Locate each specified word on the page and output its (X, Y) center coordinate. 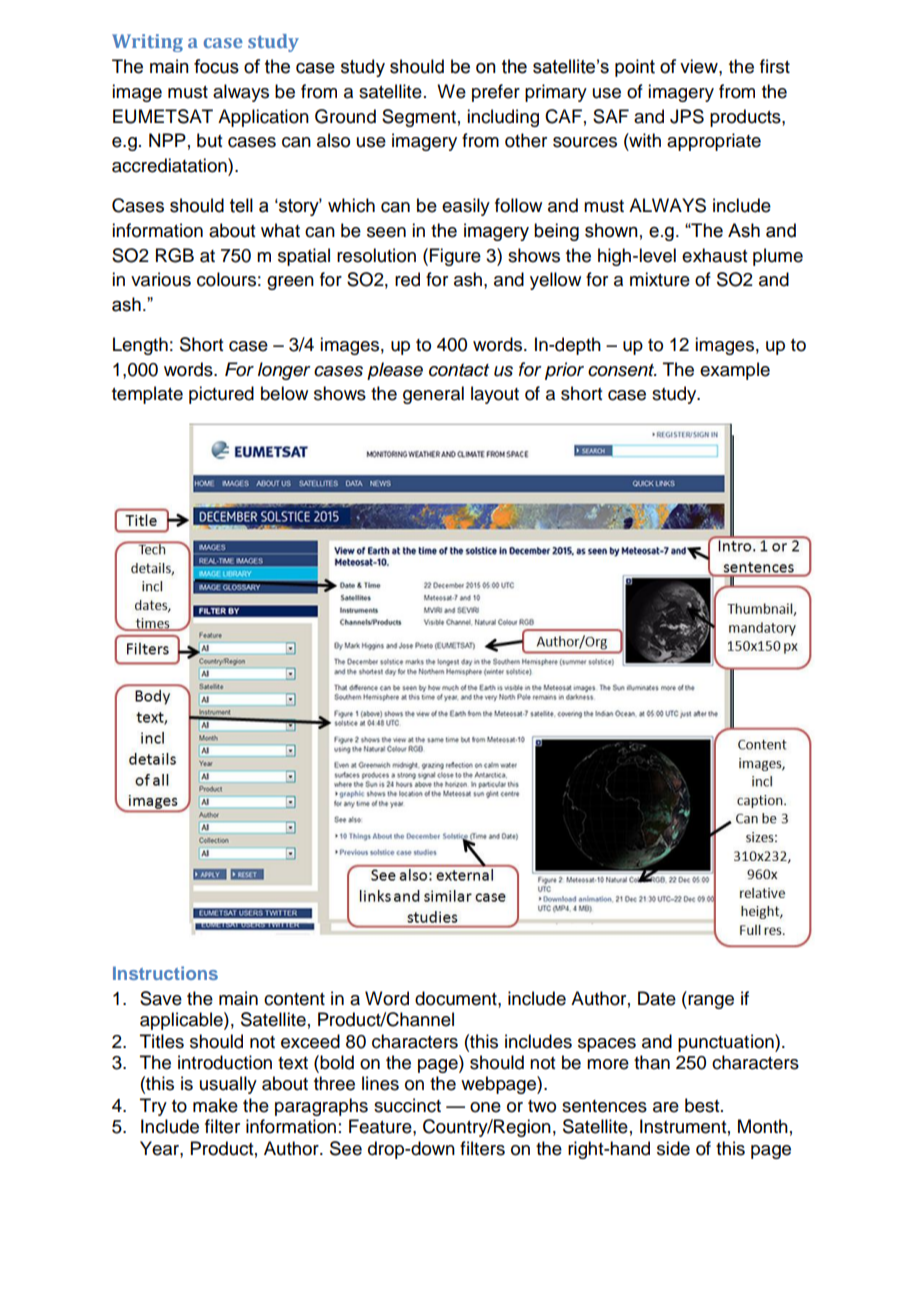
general (433, 395)
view (700, 66)
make (215, 1105)
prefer (496, 93)
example (735, 371)
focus (216, 66)
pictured (221, 395)
